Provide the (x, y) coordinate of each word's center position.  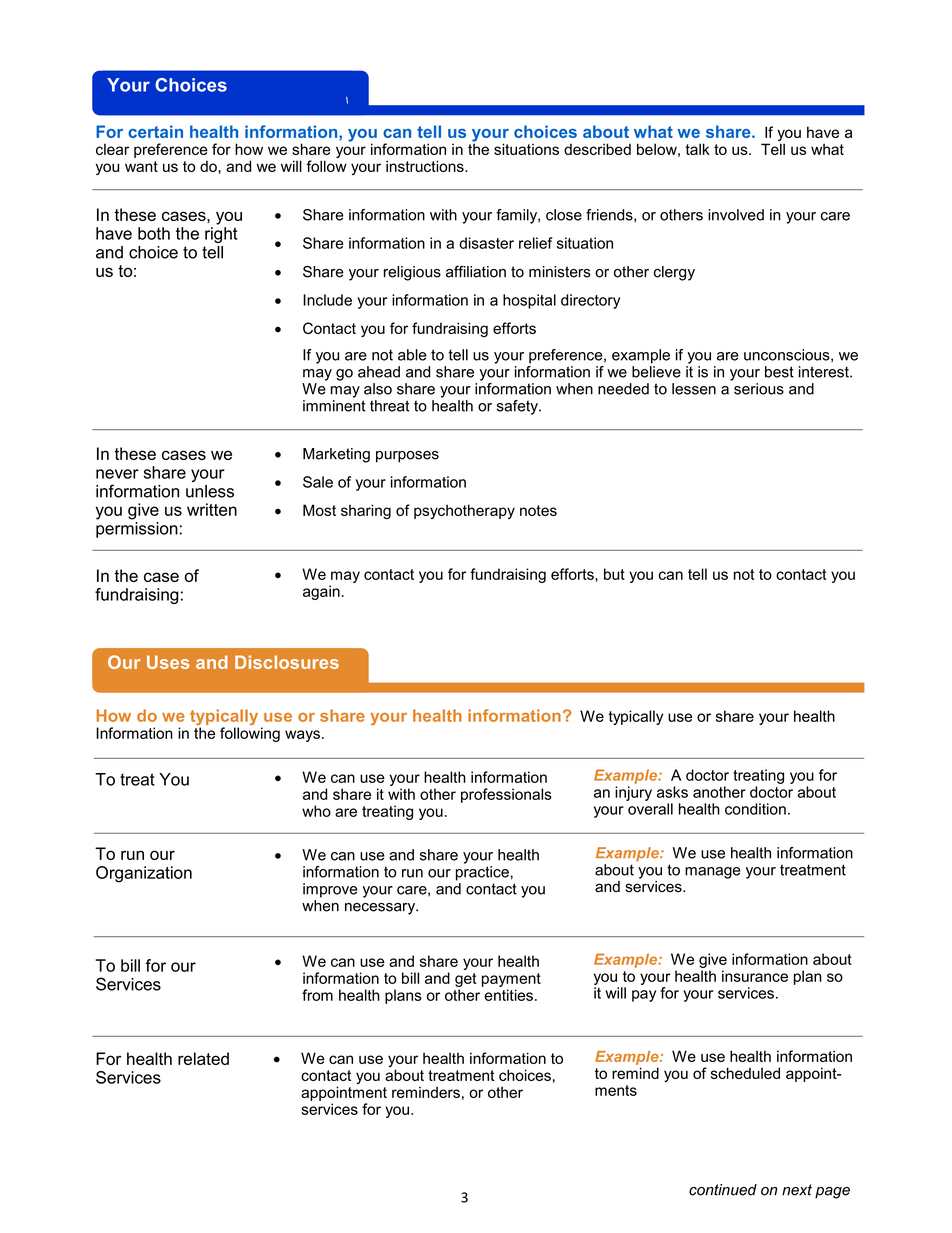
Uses (168, 662)
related (203, 1058)
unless (210, 491)
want (141, 166)
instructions (426, 166)
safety (518, 407)
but (614, 574)
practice (482, 873)
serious (759, 389)
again (321, 592)
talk (697, 149)
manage (713, 873)
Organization (144, 874)
